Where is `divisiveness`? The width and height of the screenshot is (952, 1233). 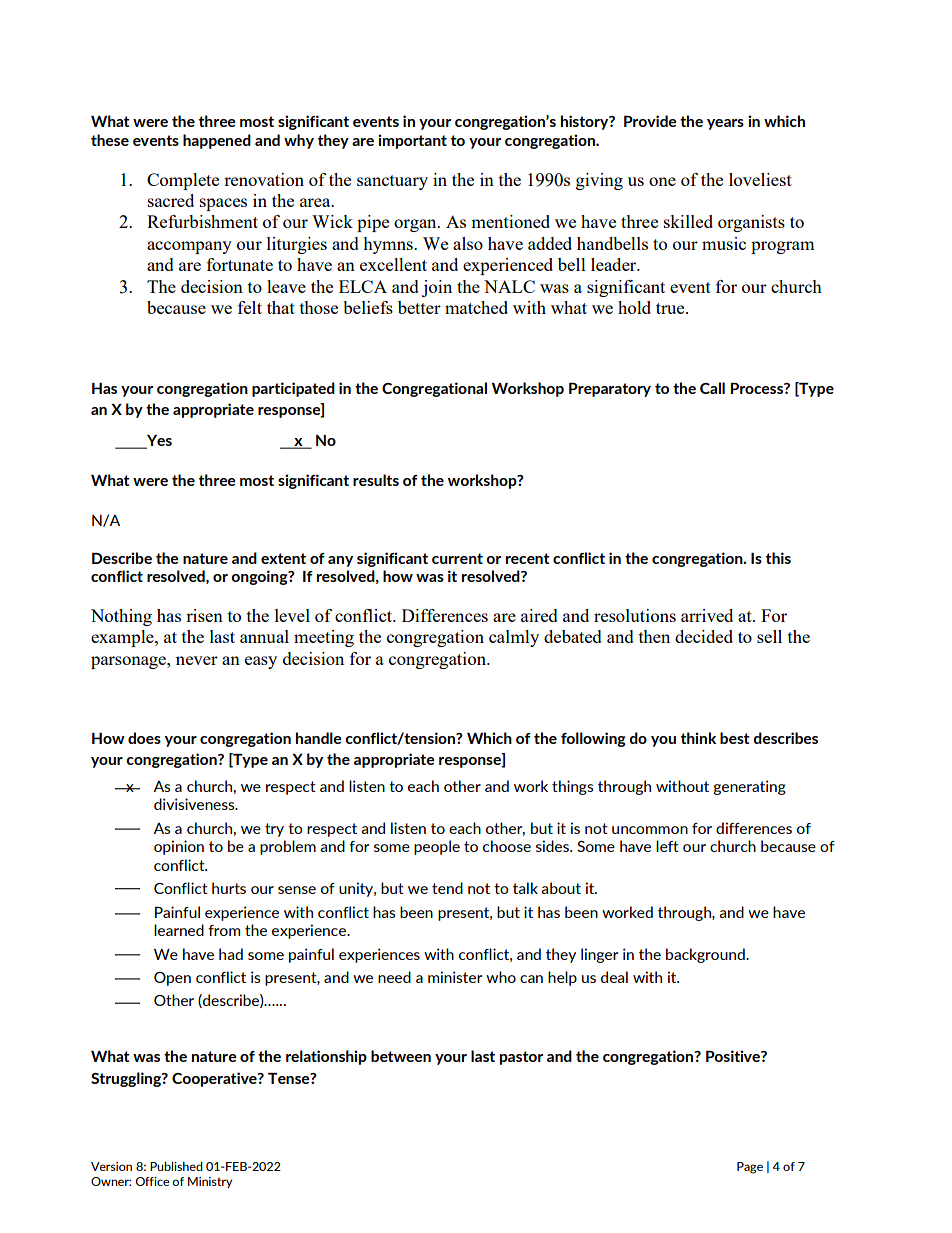
divisiveness is located at coordinates (195, 804).
